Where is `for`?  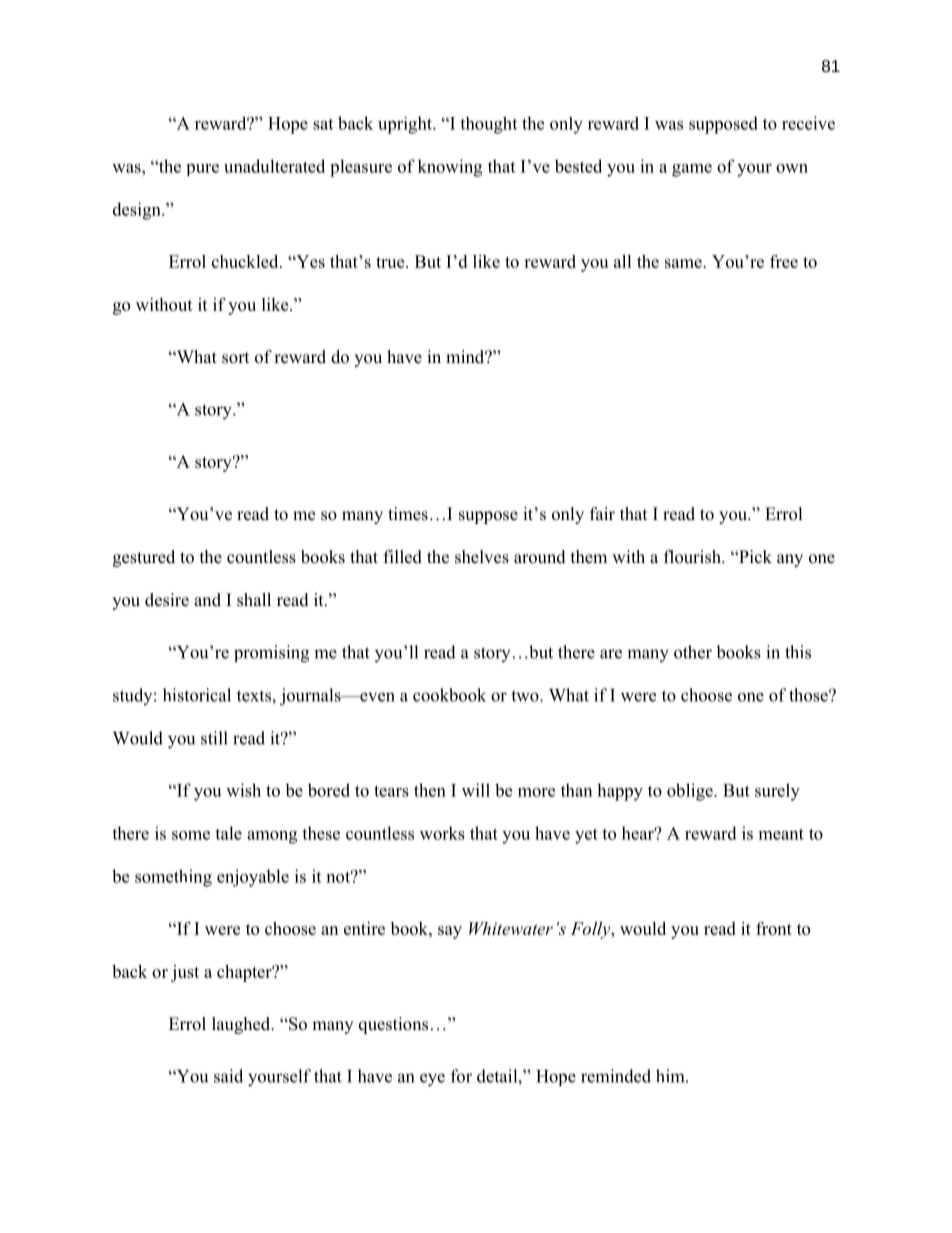 for is located at coordinates (461, 1076).
